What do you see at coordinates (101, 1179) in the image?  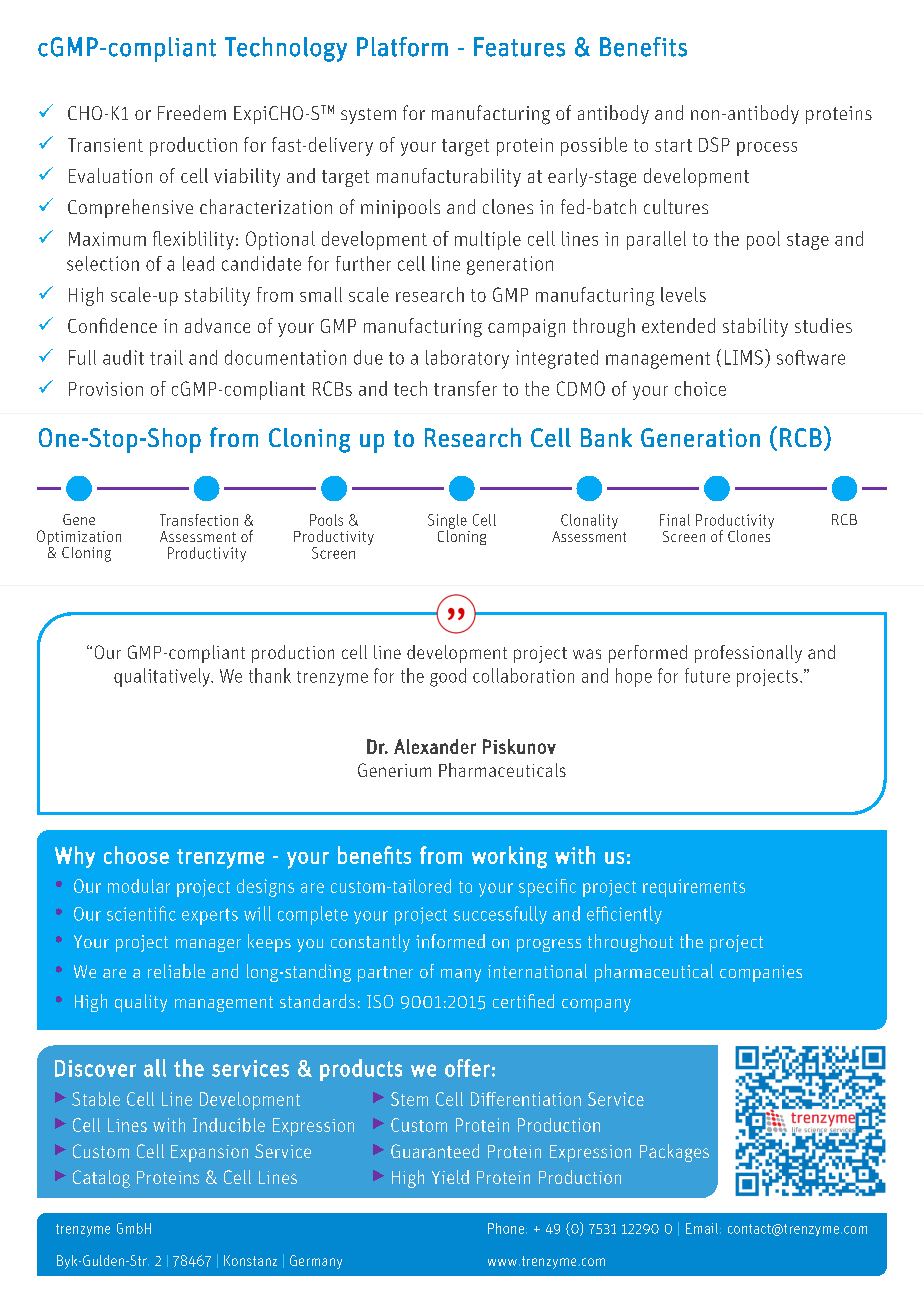 I see `Catalog` at bounding box center [101, 1179].
